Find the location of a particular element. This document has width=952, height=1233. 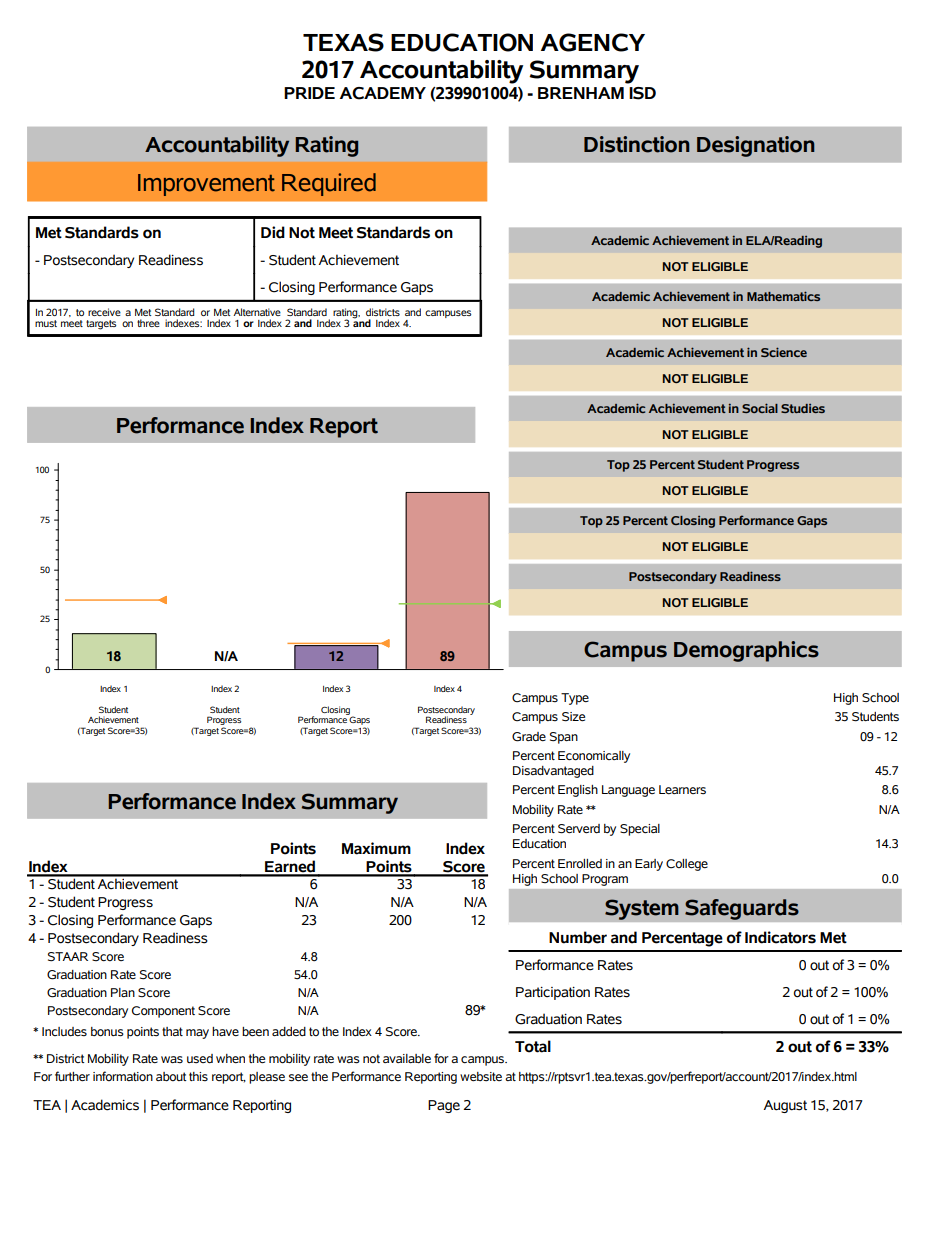

three is located at coordinates (148, 323).
